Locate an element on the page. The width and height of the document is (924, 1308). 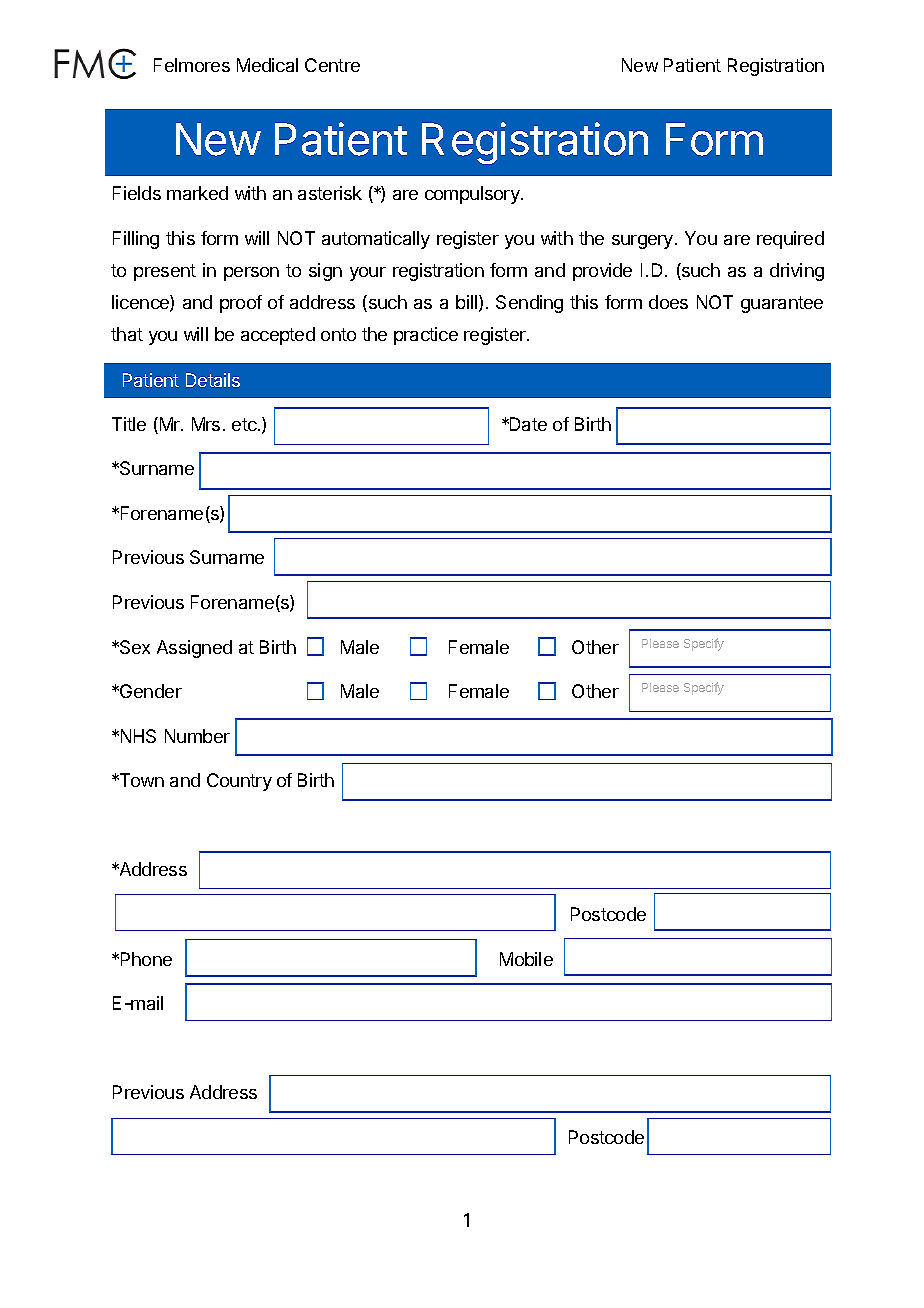
Country is located at coordinates (239, 782).
